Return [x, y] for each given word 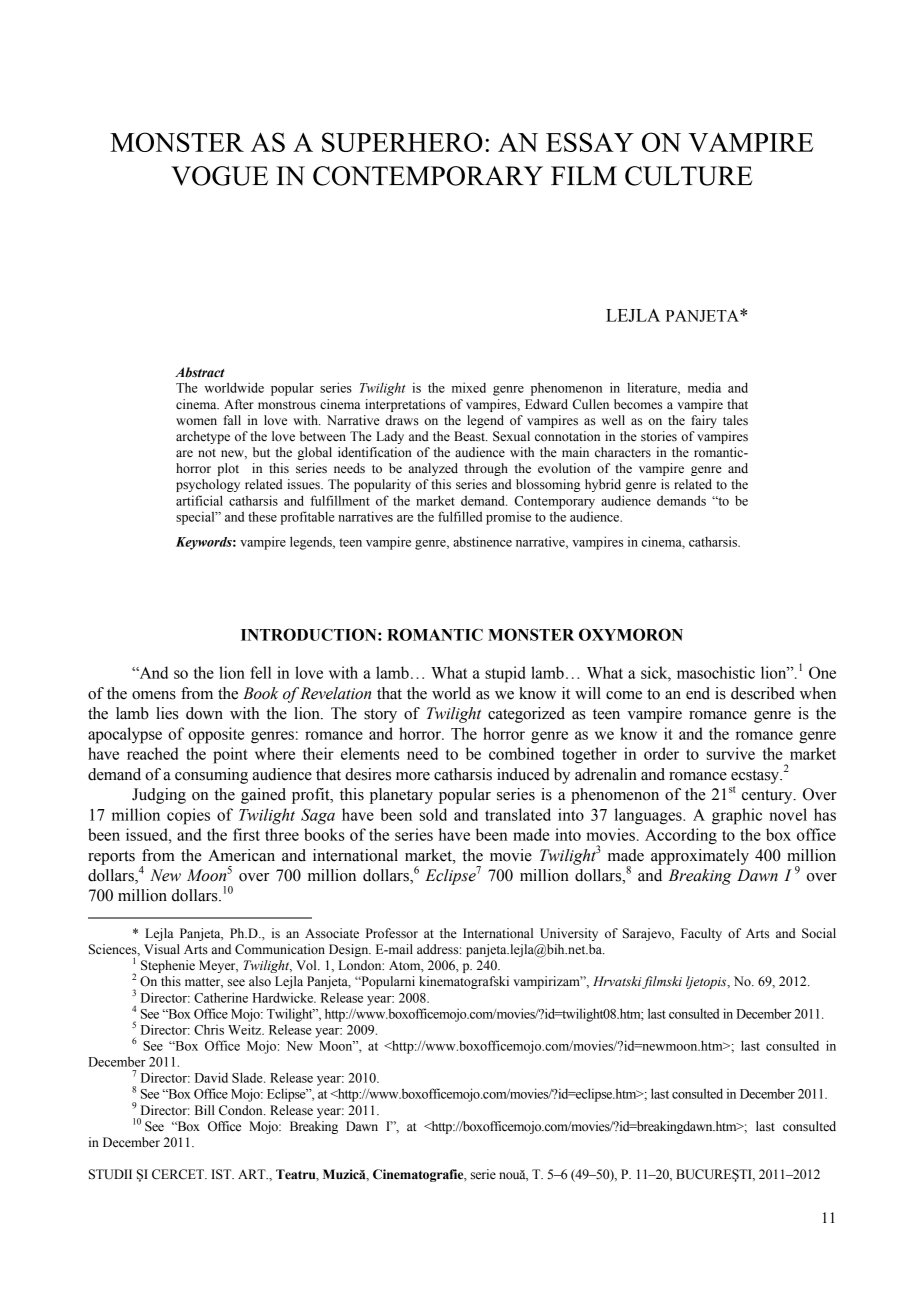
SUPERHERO [402, 142]
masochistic [716, 672]
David [211, 1077]
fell [260, 672]
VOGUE [219, 176]
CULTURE [688, 176]
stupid [505, 674]
